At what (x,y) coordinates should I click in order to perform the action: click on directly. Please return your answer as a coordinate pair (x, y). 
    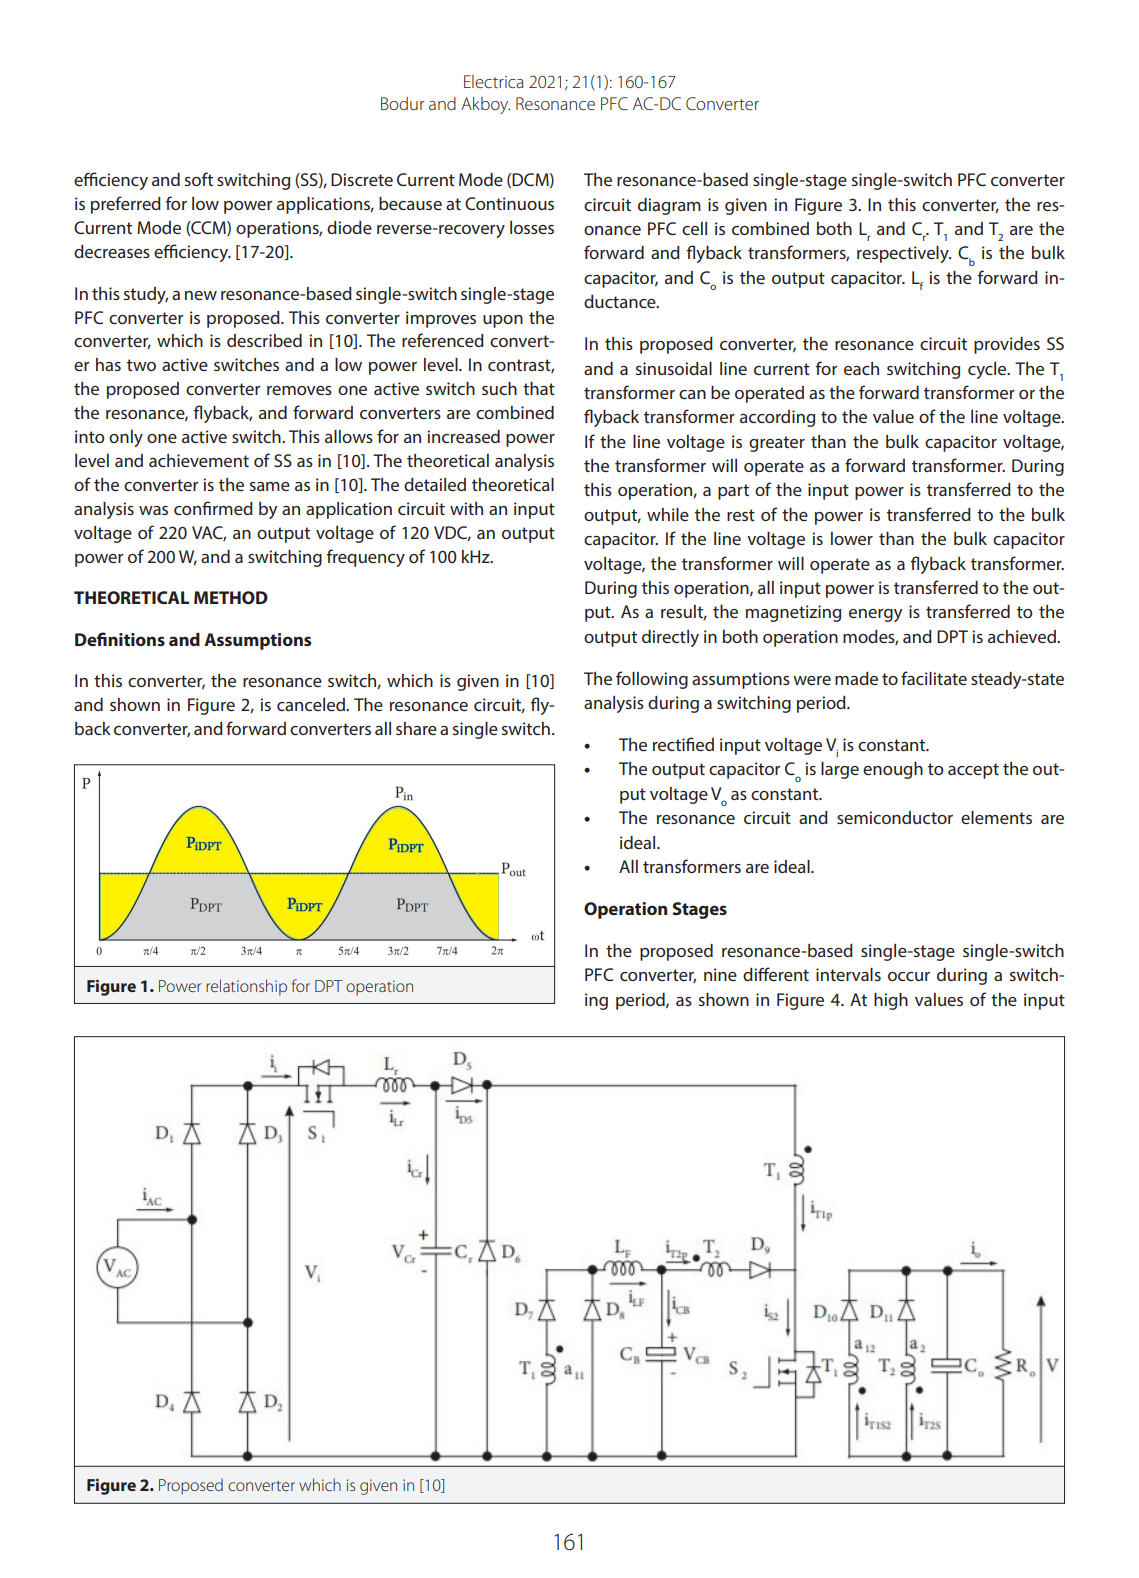
    Looking at the image, I should click on (670, 638).
